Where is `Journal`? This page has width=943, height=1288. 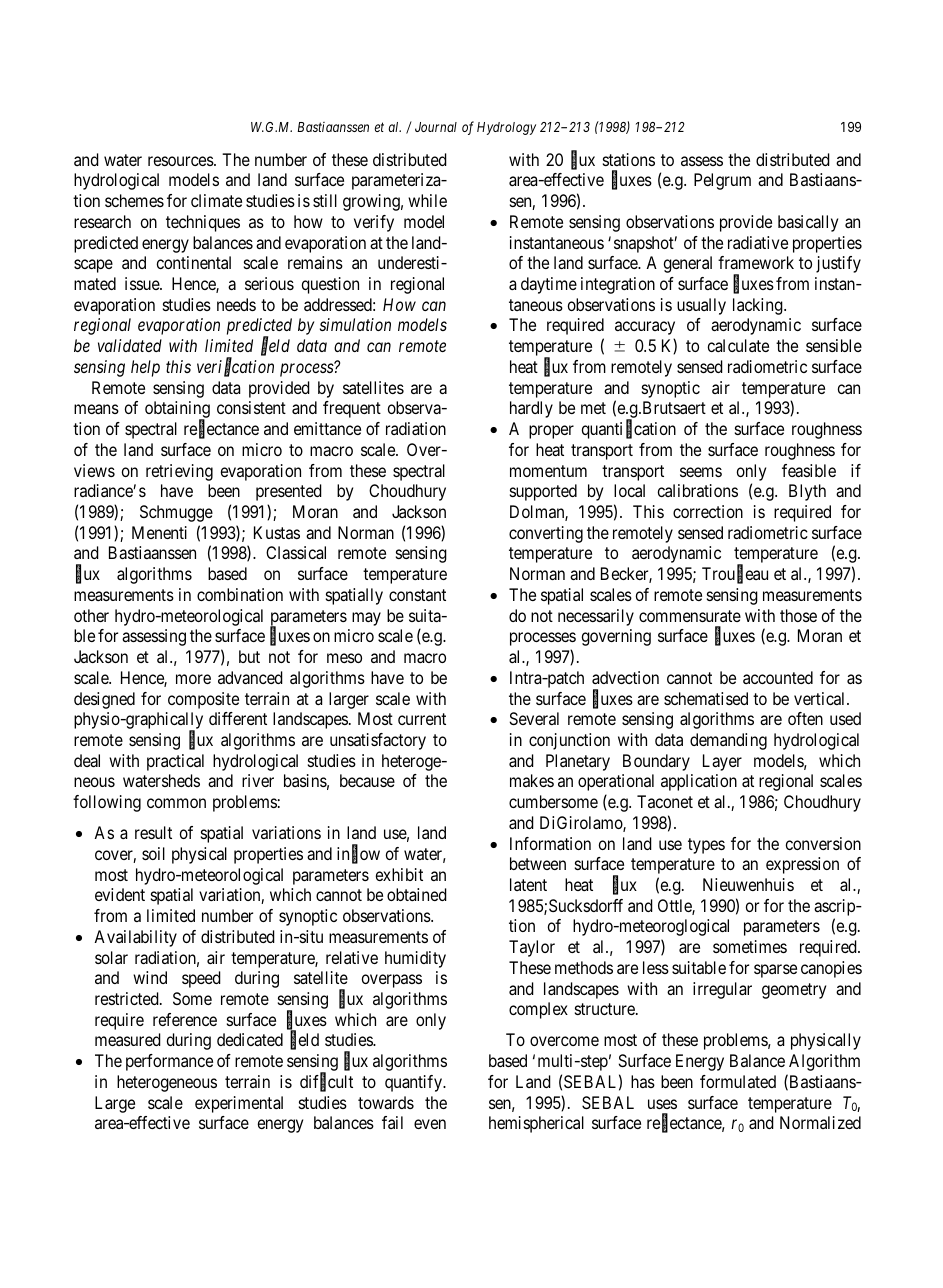
Journal is located at coordinates (436, 127).
